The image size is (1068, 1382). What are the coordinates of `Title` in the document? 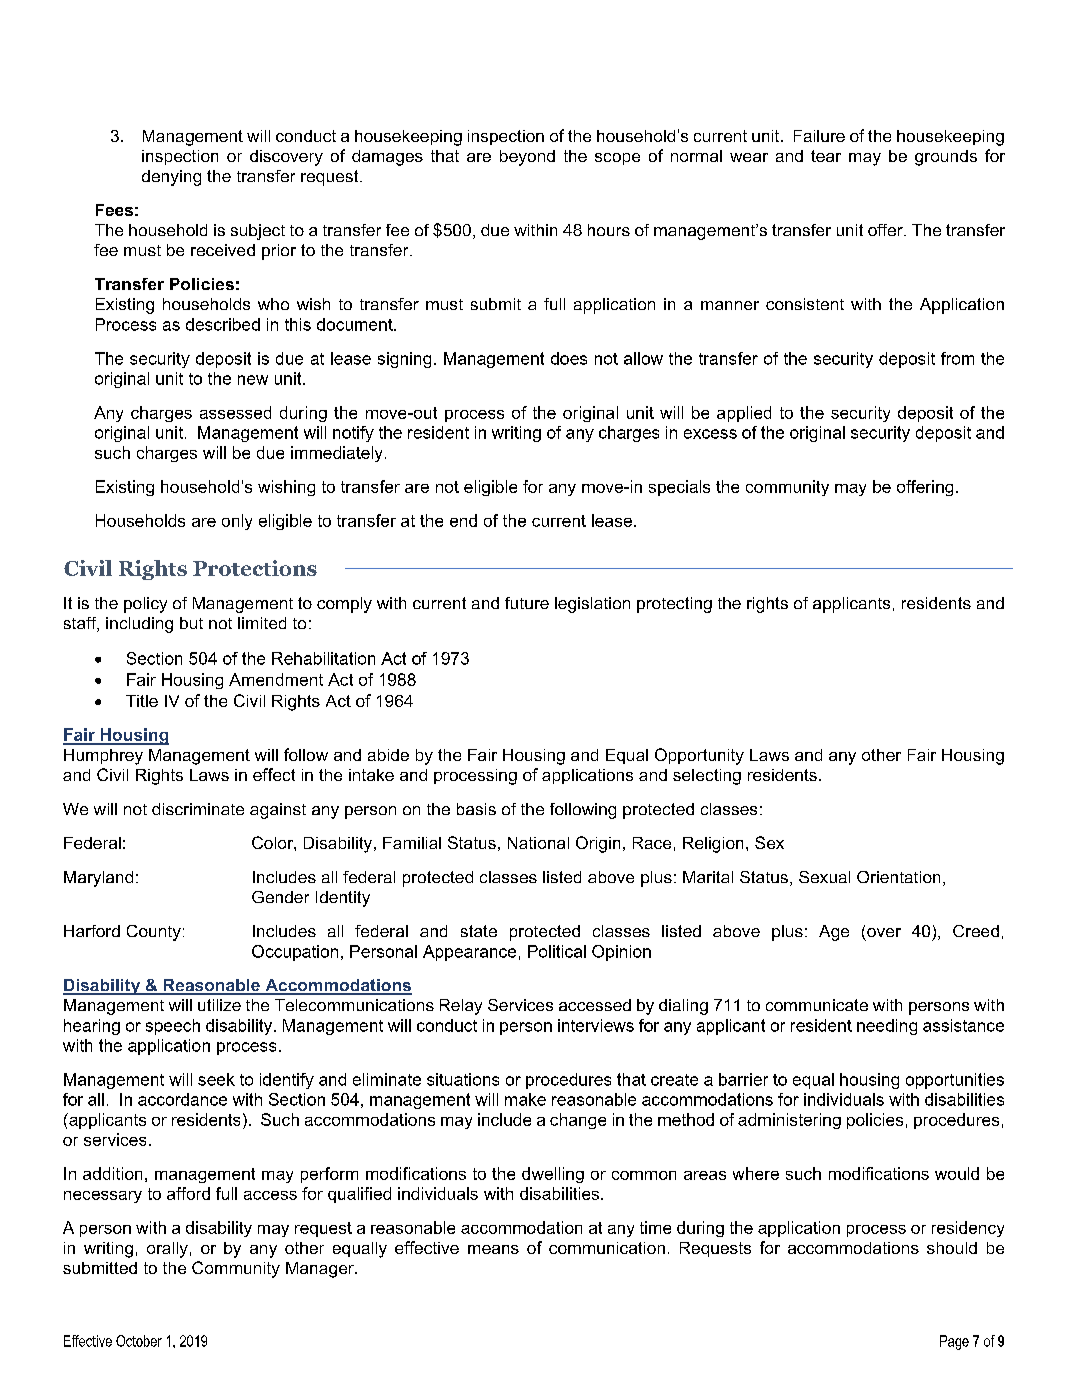 It's located at (142, 701).
